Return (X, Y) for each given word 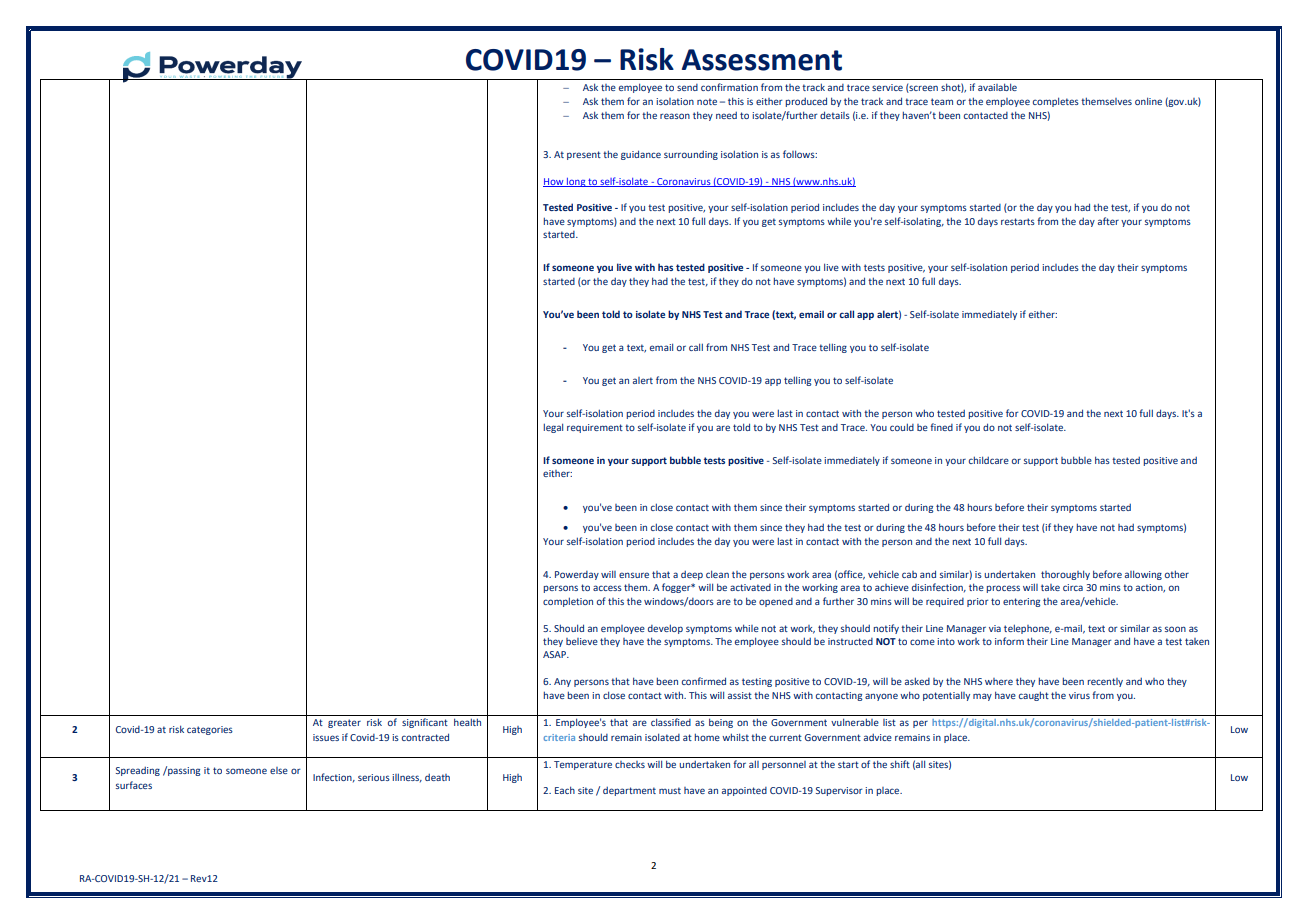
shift (900, 764)
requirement (595, 428)
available (997, 87)
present (584, 155)
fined (941, 427)
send (687, 87)
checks (630, 764)
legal (553, 428)
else (279, 770)
